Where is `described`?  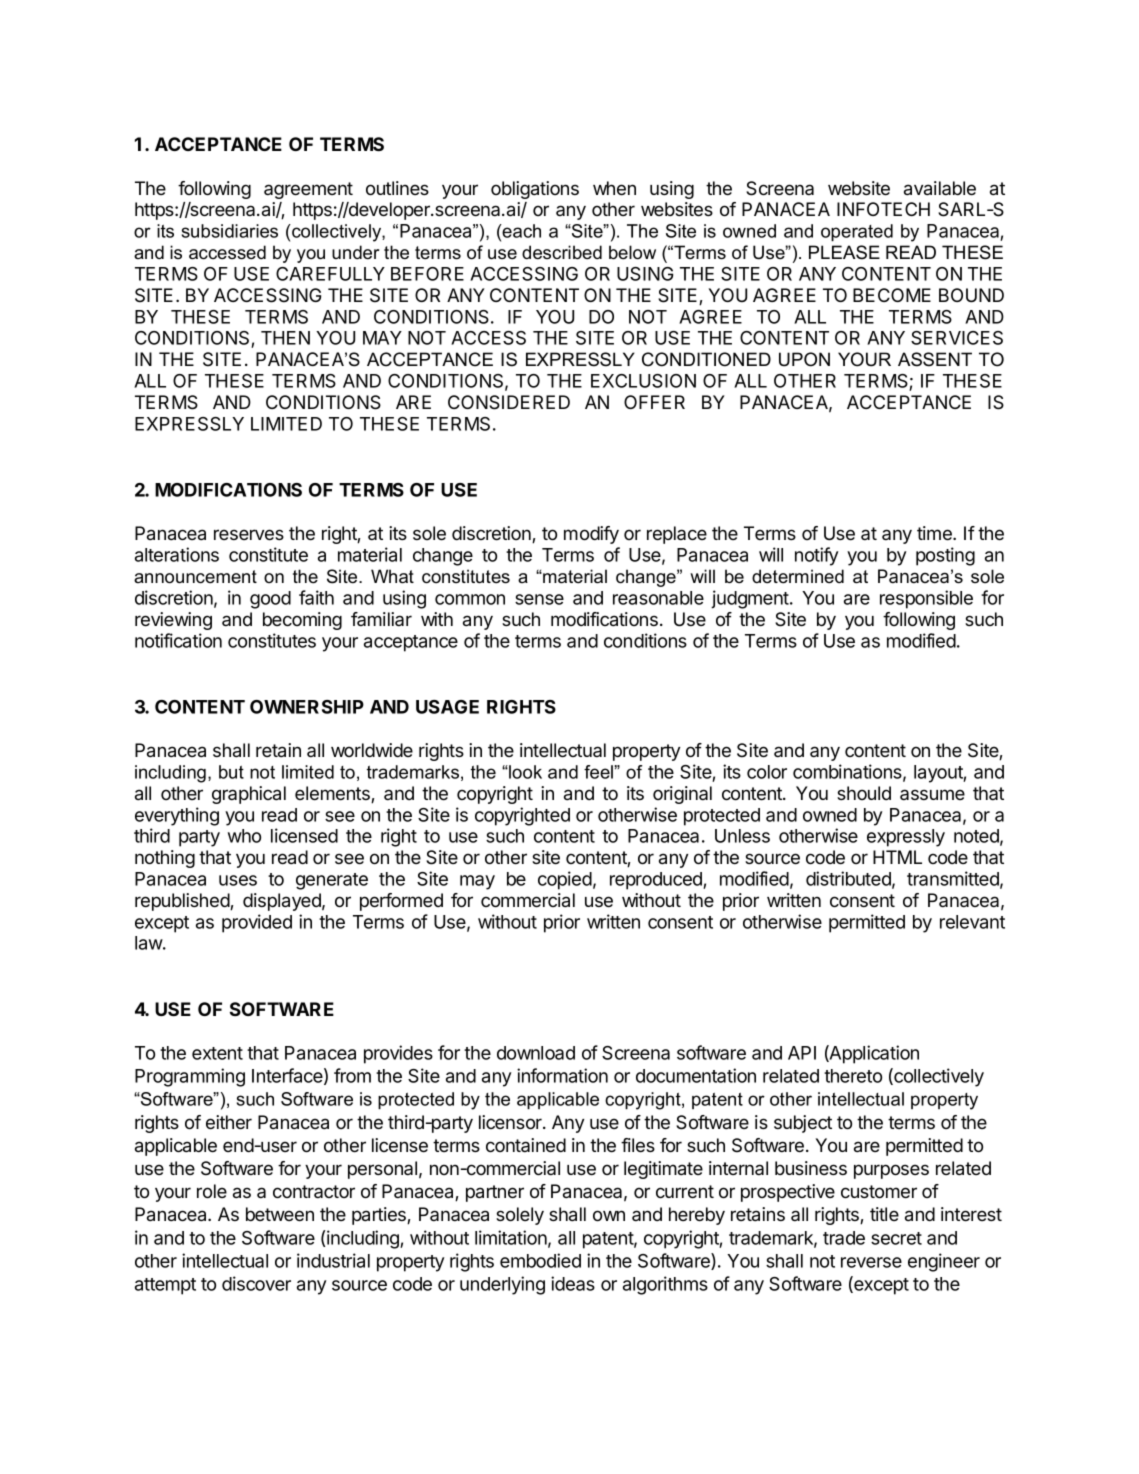 described is located at coordinates (562, 252).
